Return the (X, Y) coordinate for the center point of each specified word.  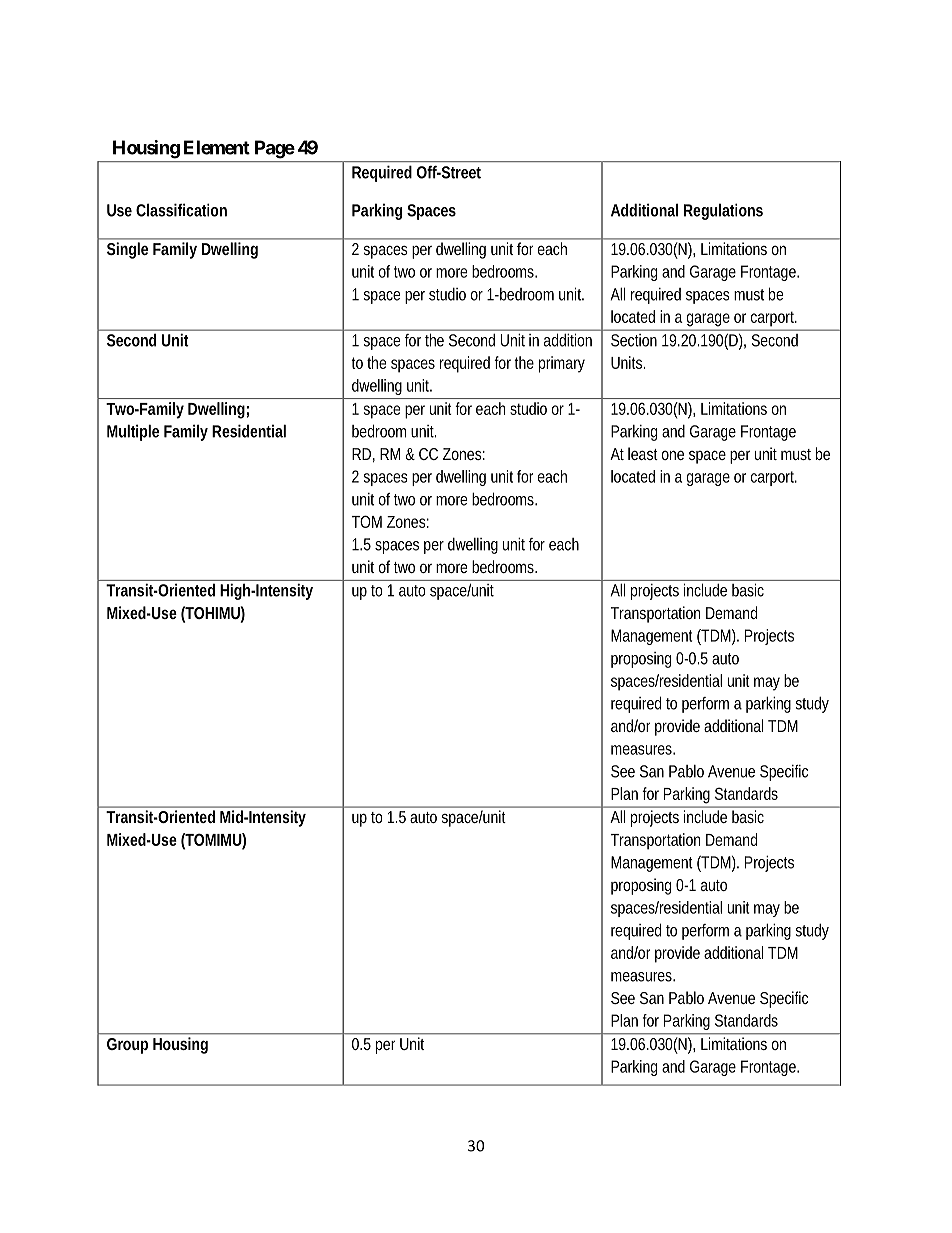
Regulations (723, 211)
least (643, 453)
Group (127, 1046)
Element (217, 147)
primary (562, 364)
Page (275, 149)
